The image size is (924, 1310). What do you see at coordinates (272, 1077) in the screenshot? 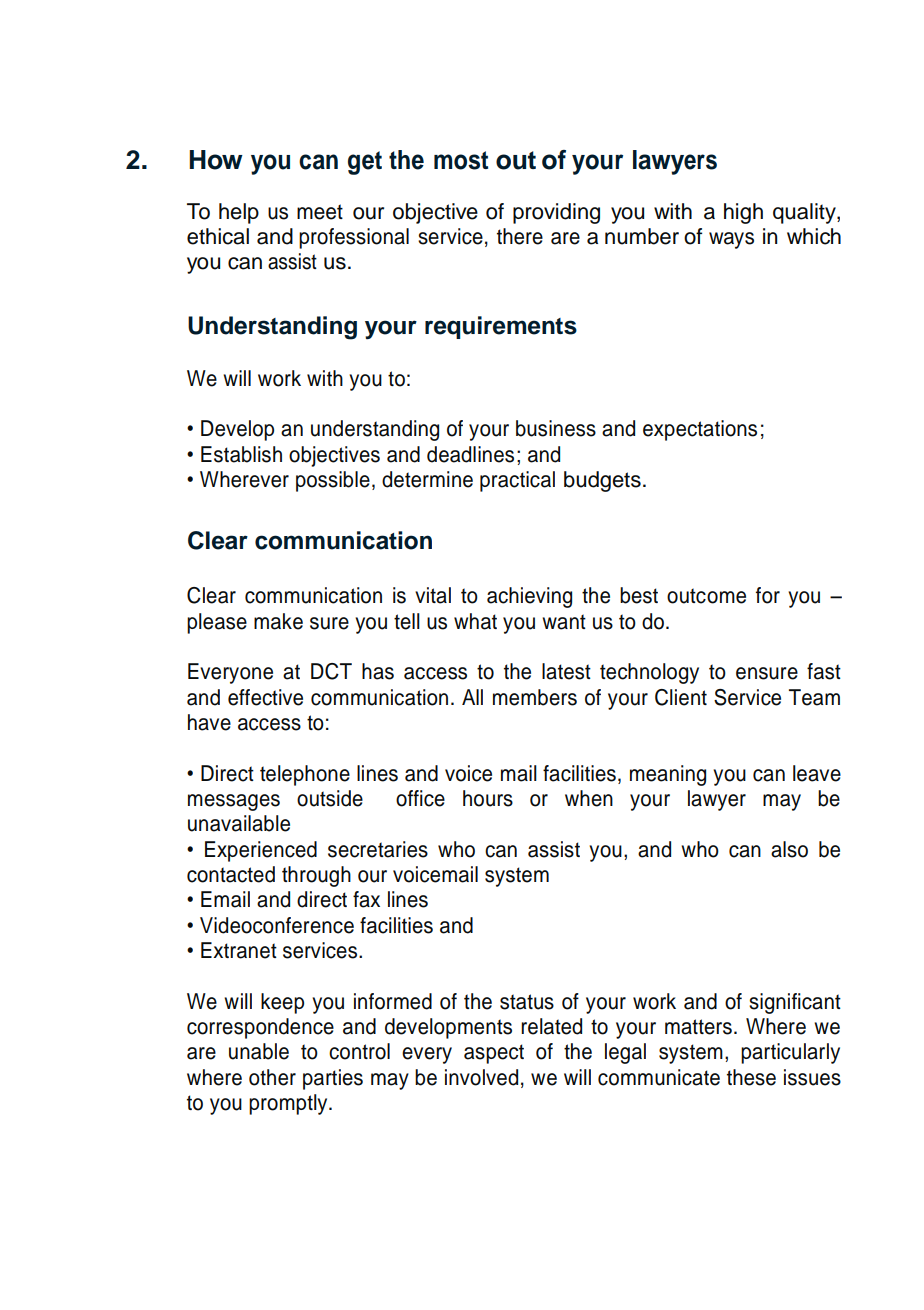
I see `other` at bounding box center [272, 1077].
